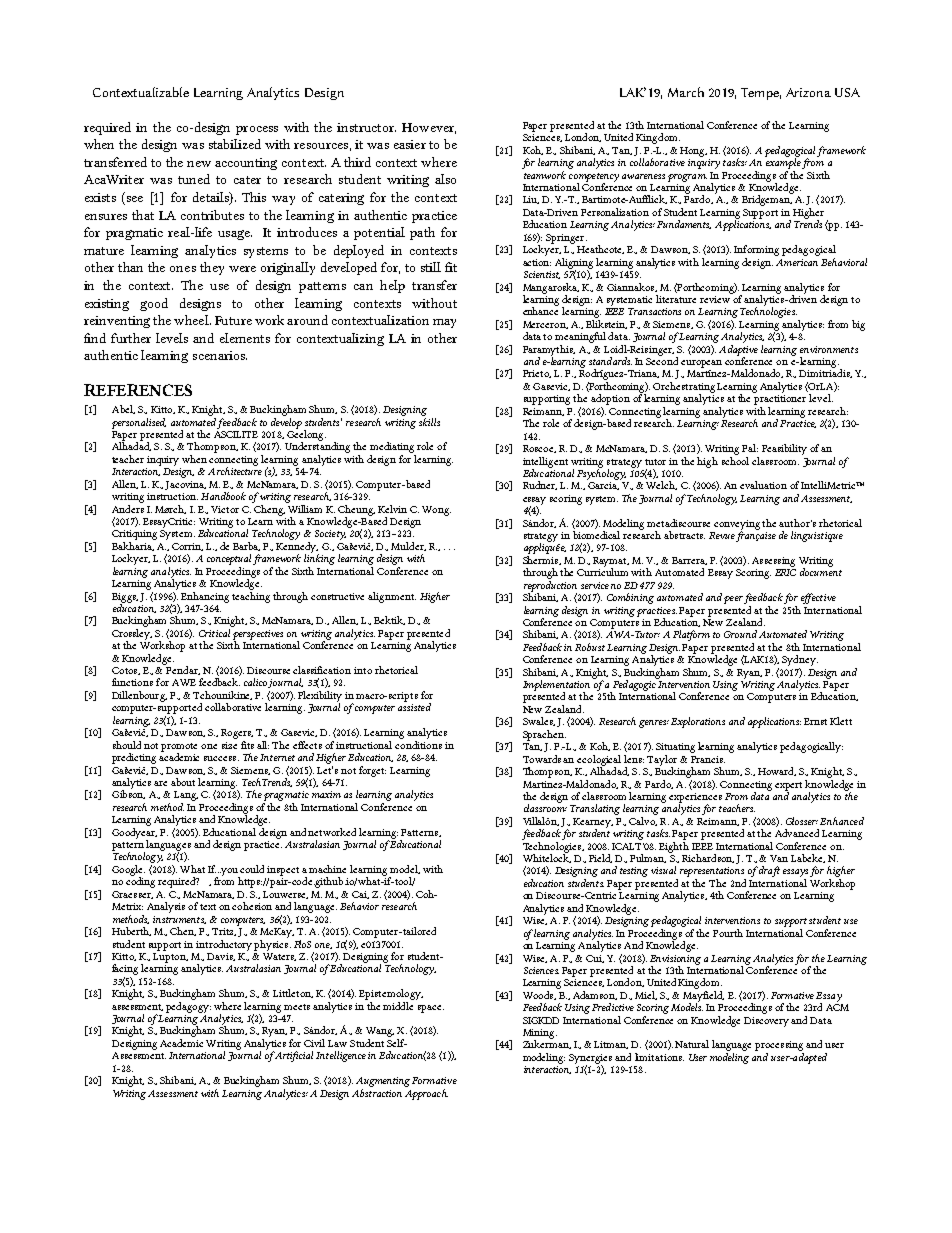 This screenshot has height=1233, width=952. What do you see at coordinates (698, 722) in the screenshot?
I see `Explorations` at bounding box center [698, 722].
